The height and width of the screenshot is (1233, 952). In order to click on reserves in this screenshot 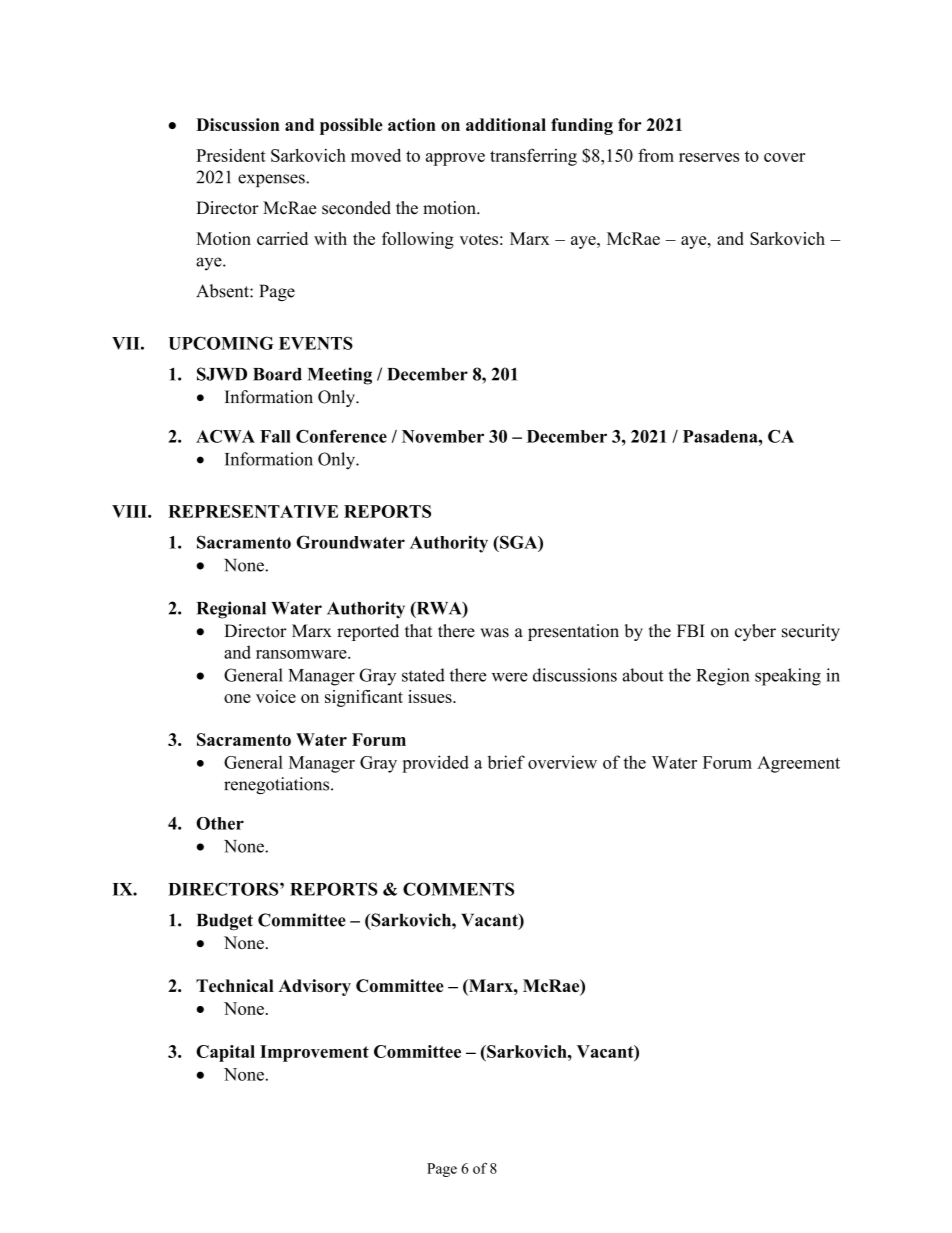, I will do `click(709, 157)`.
